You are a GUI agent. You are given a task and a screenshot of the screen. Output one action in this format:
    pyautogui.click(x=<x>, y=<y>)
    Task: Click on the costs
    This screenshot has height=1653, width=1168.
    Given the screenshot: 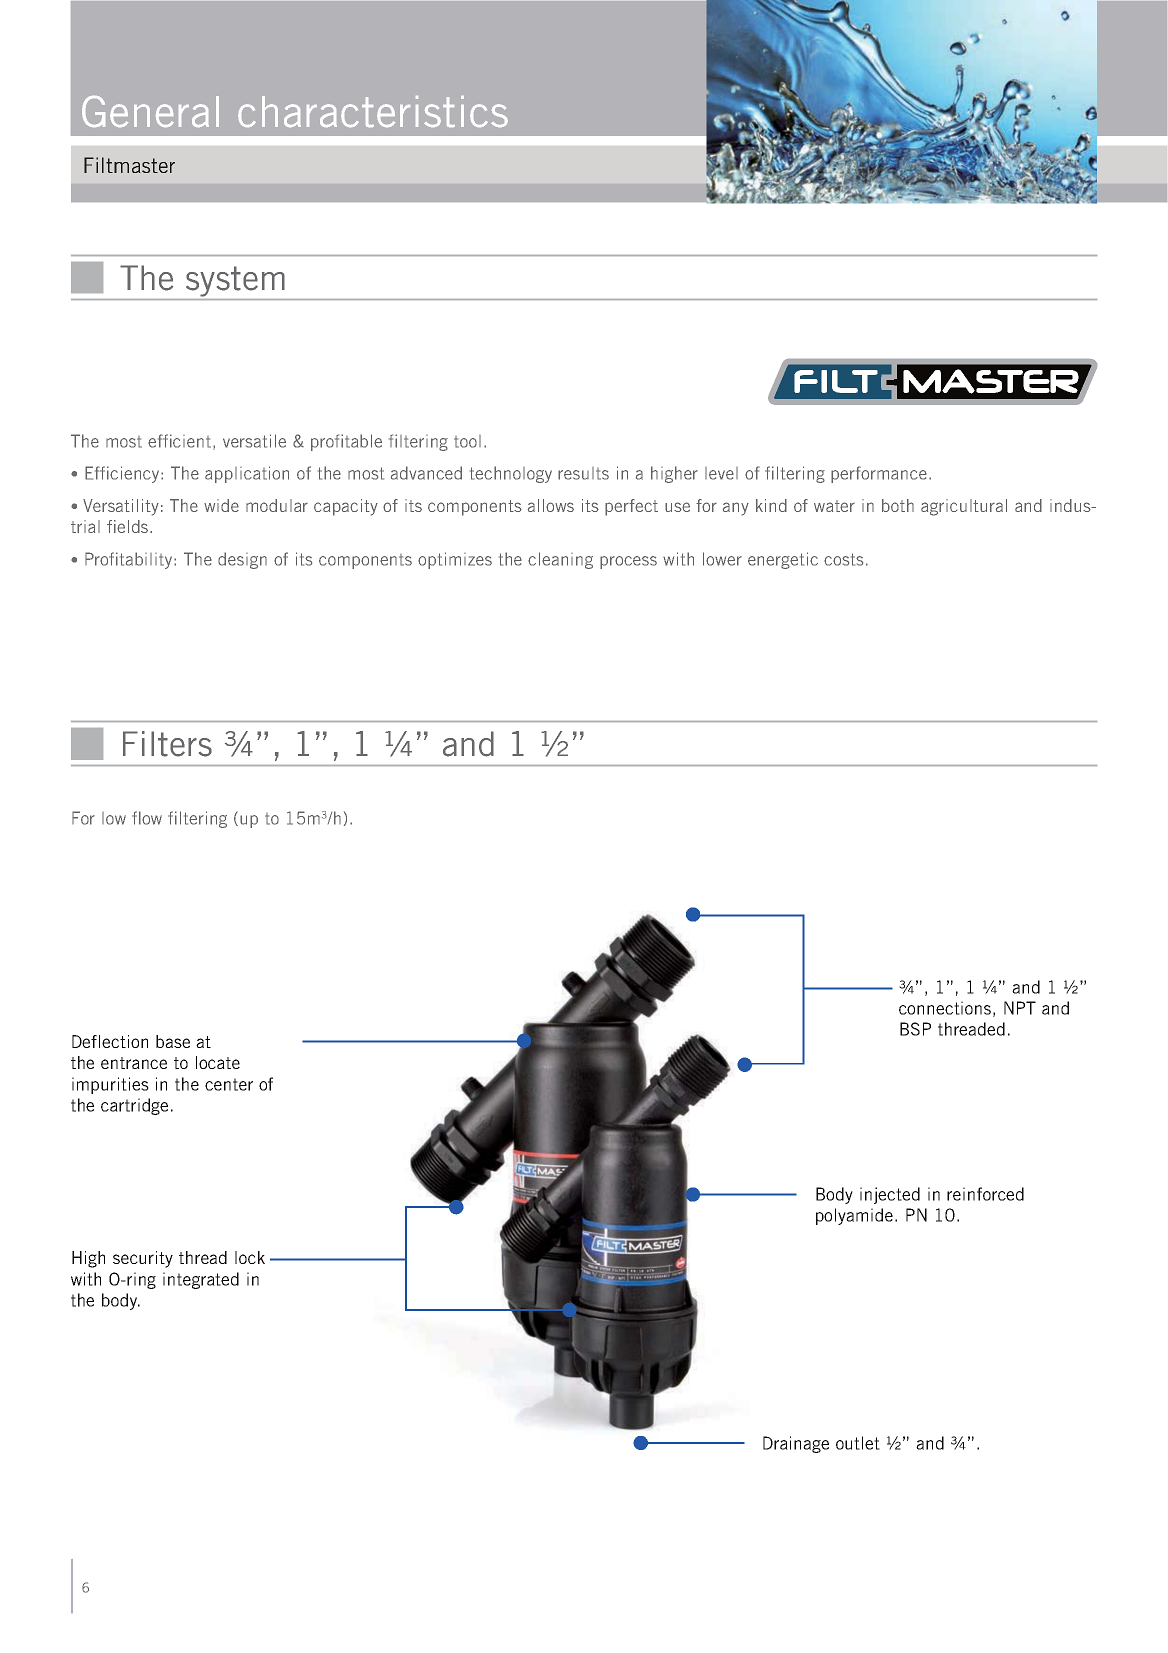 What is the action you would take?
    pyautogui.click(x=843, y=559)
